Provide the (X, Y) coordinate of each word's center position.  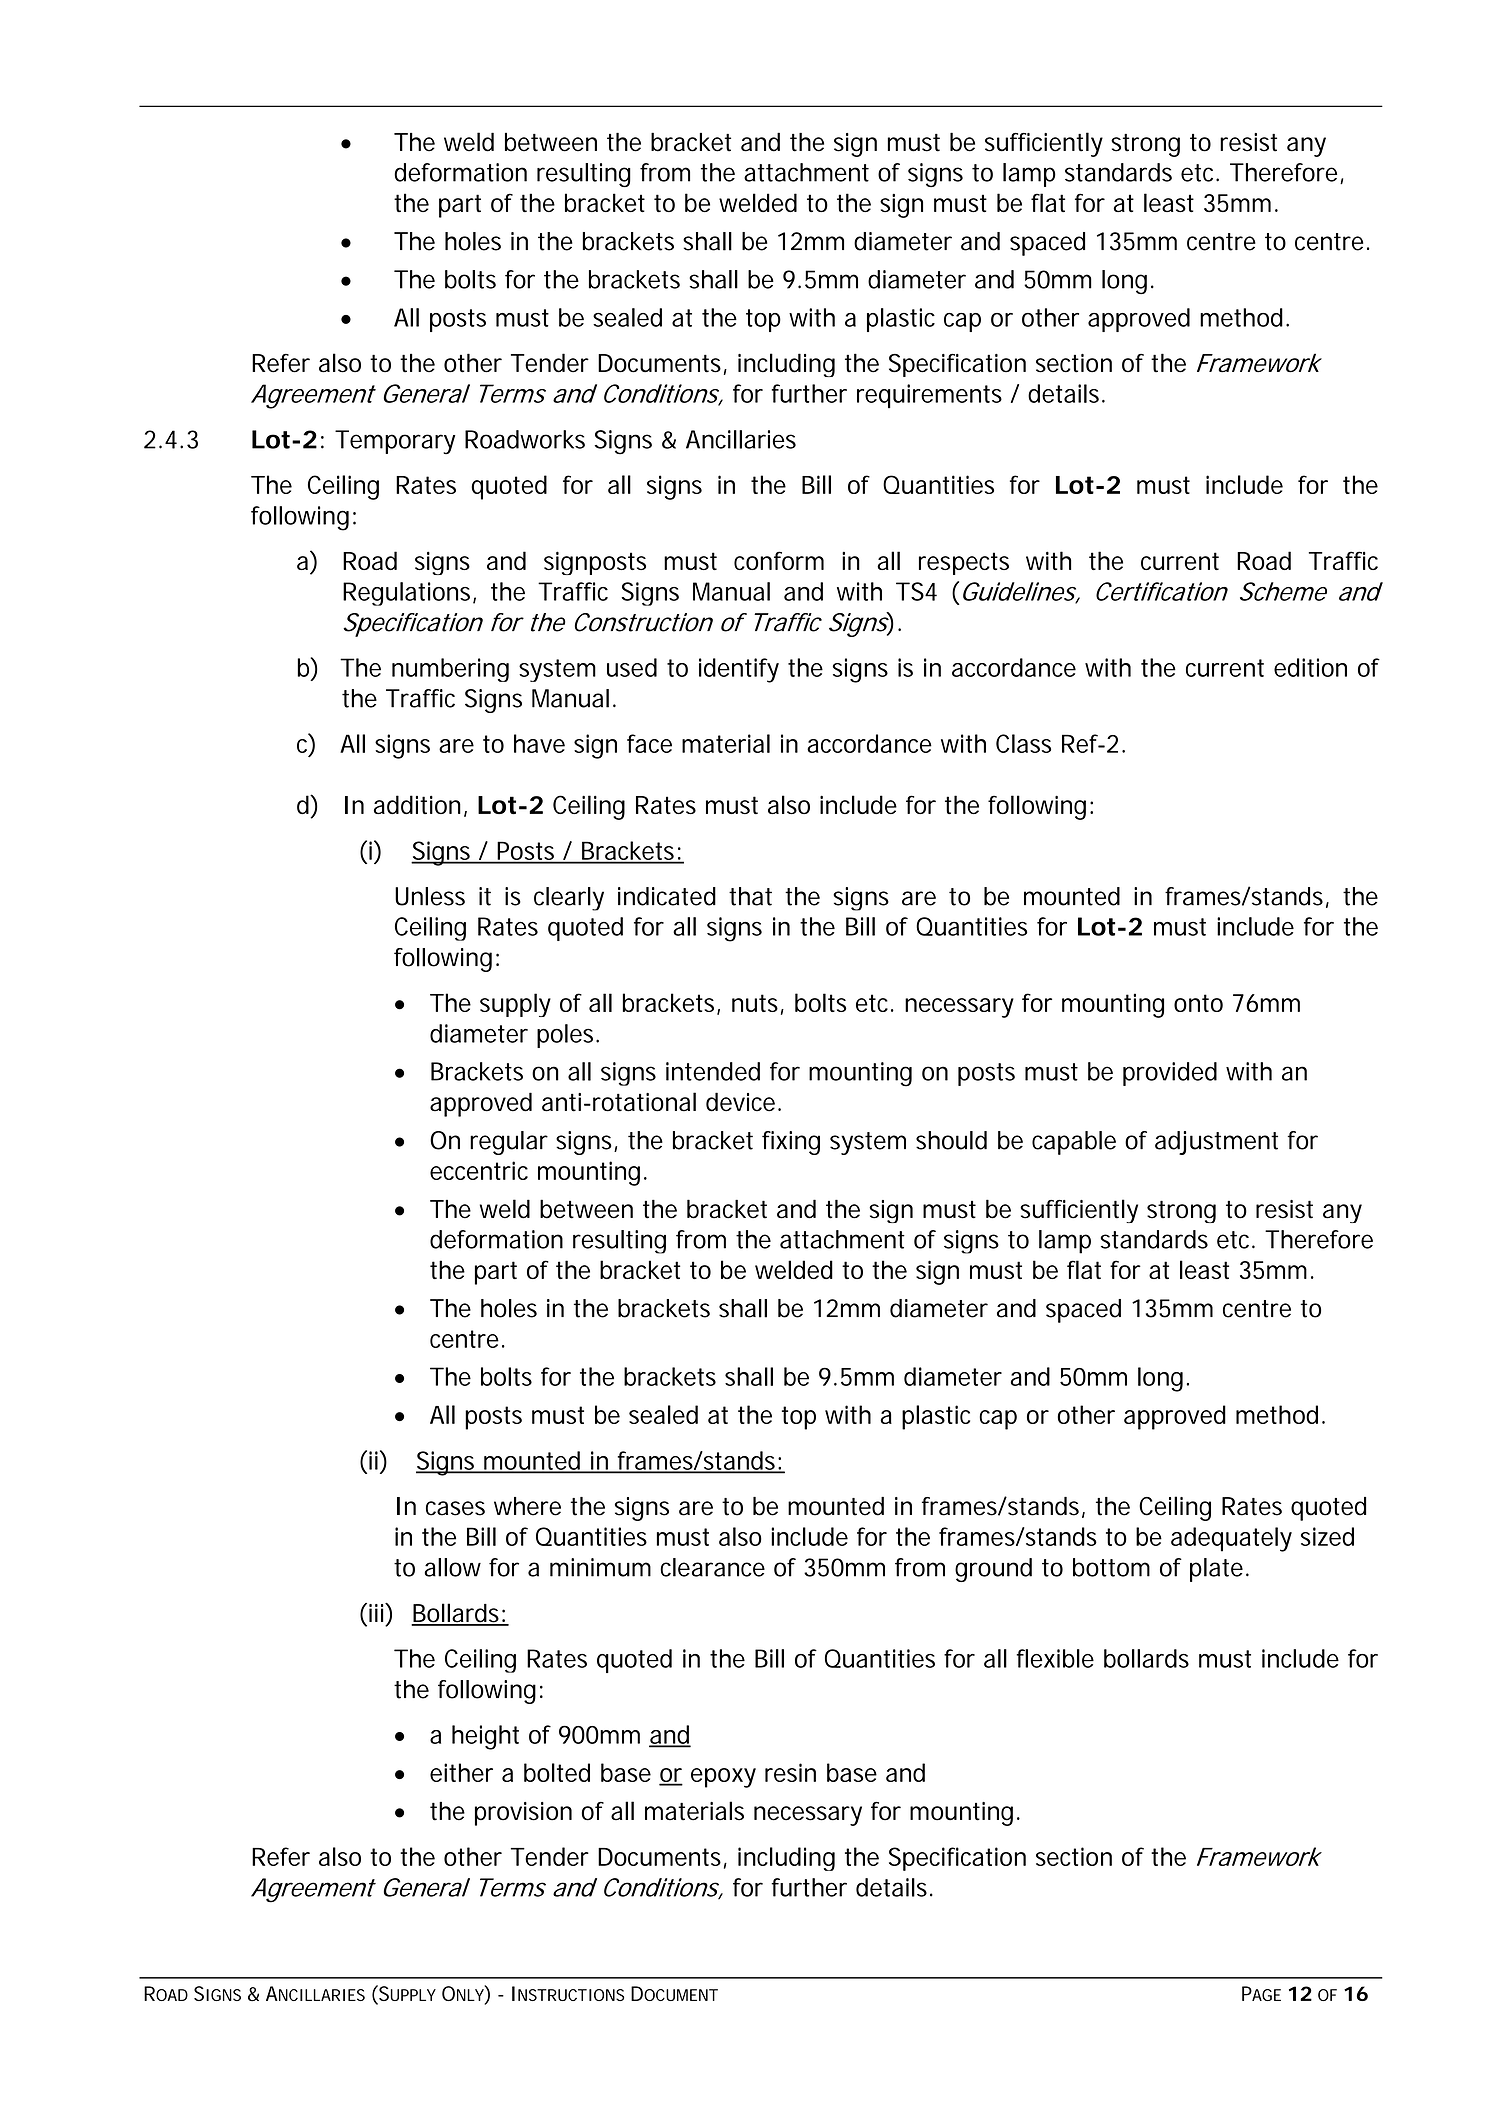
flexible (1055, 1658)
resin (790, 1772)
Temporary (395, 442)
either (461, 1772)
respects (964, 563)
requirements (929, 396)
